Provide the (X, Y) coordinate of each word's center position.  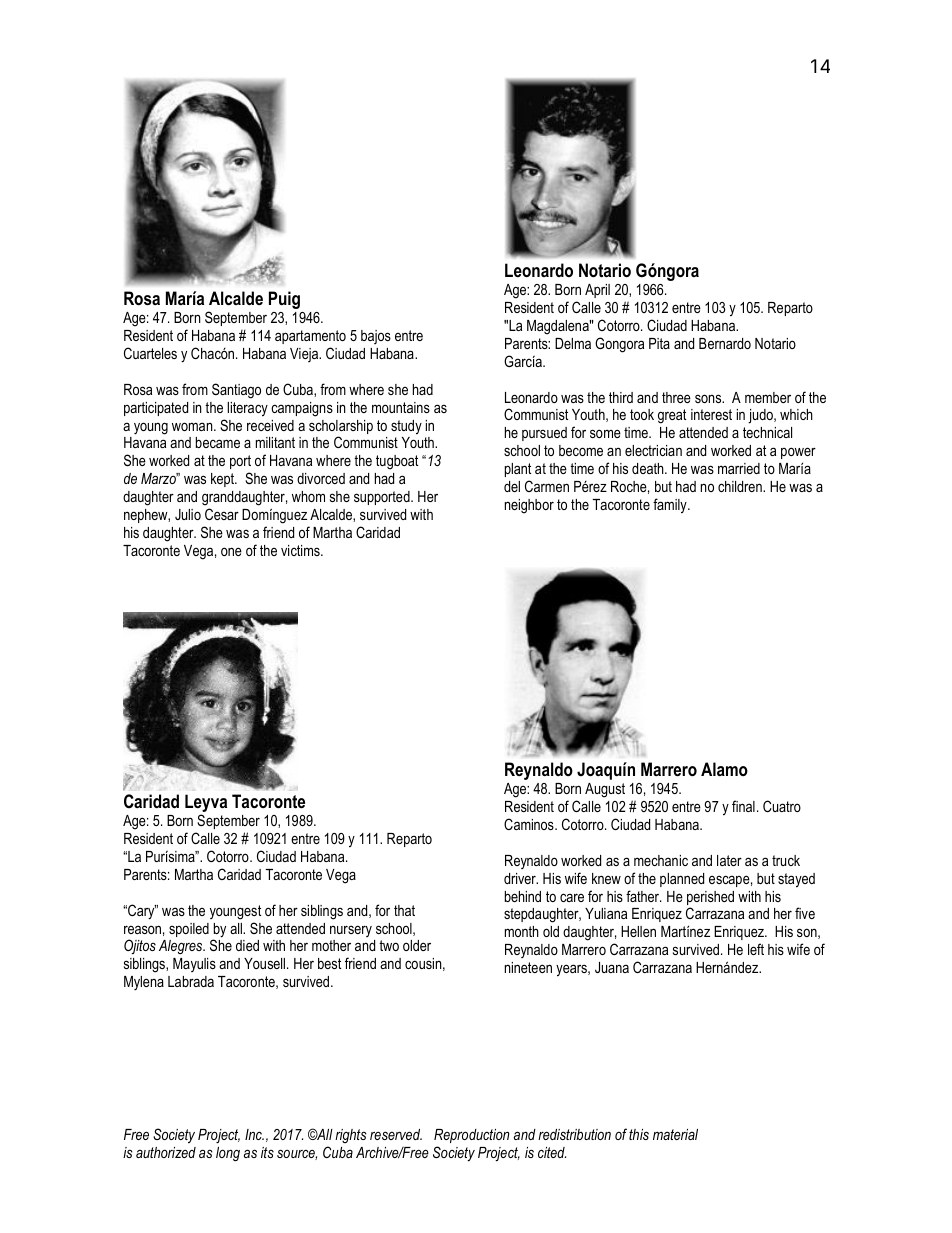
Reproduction (472, 1136)
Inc (254, 1134)
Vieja (305, 355)
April (597, 291)
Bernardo (725, 343)
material (675, 1134)
